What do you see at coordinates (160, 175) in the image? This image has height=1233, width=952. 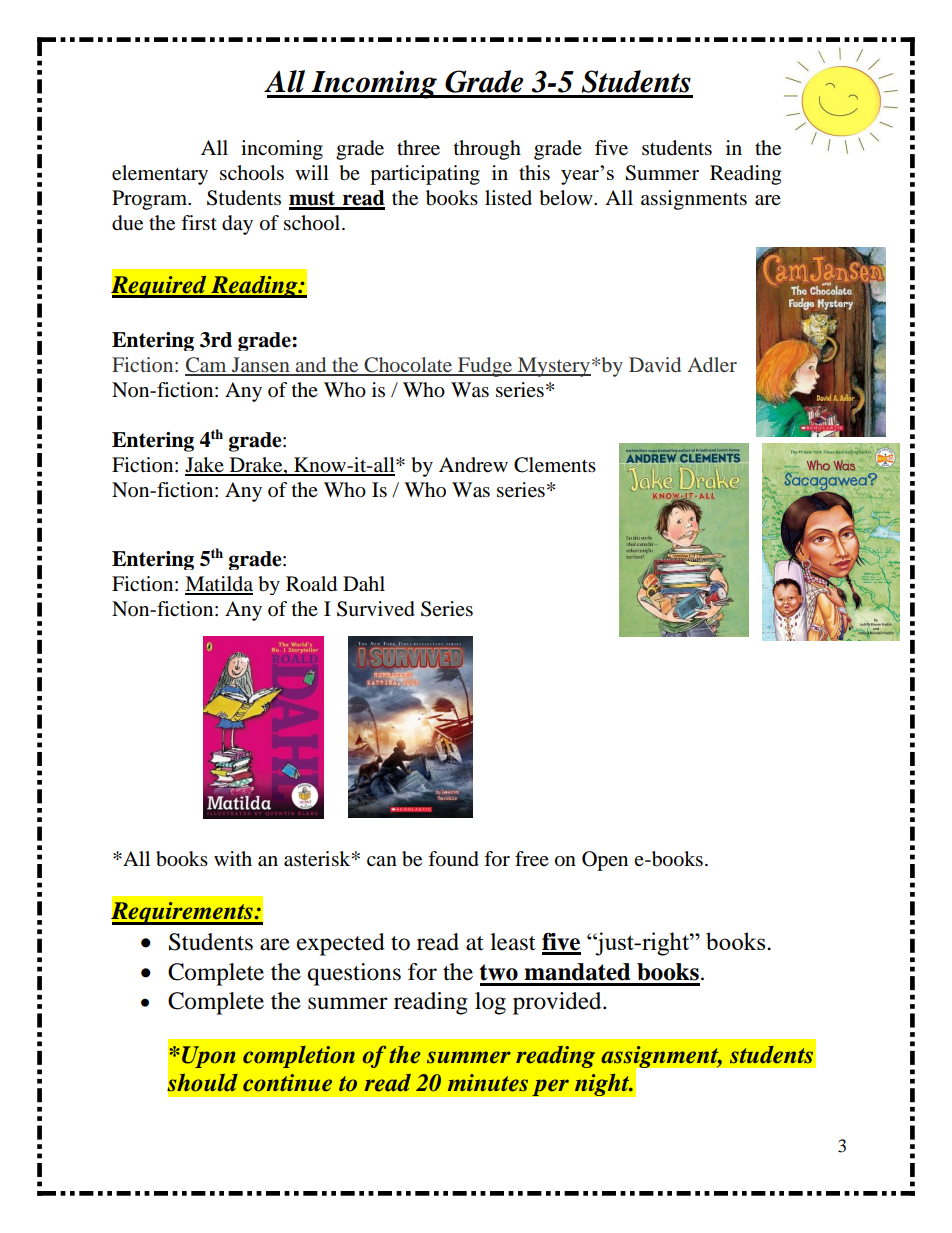 I see `elementary` at bounding box center [160, 175].
